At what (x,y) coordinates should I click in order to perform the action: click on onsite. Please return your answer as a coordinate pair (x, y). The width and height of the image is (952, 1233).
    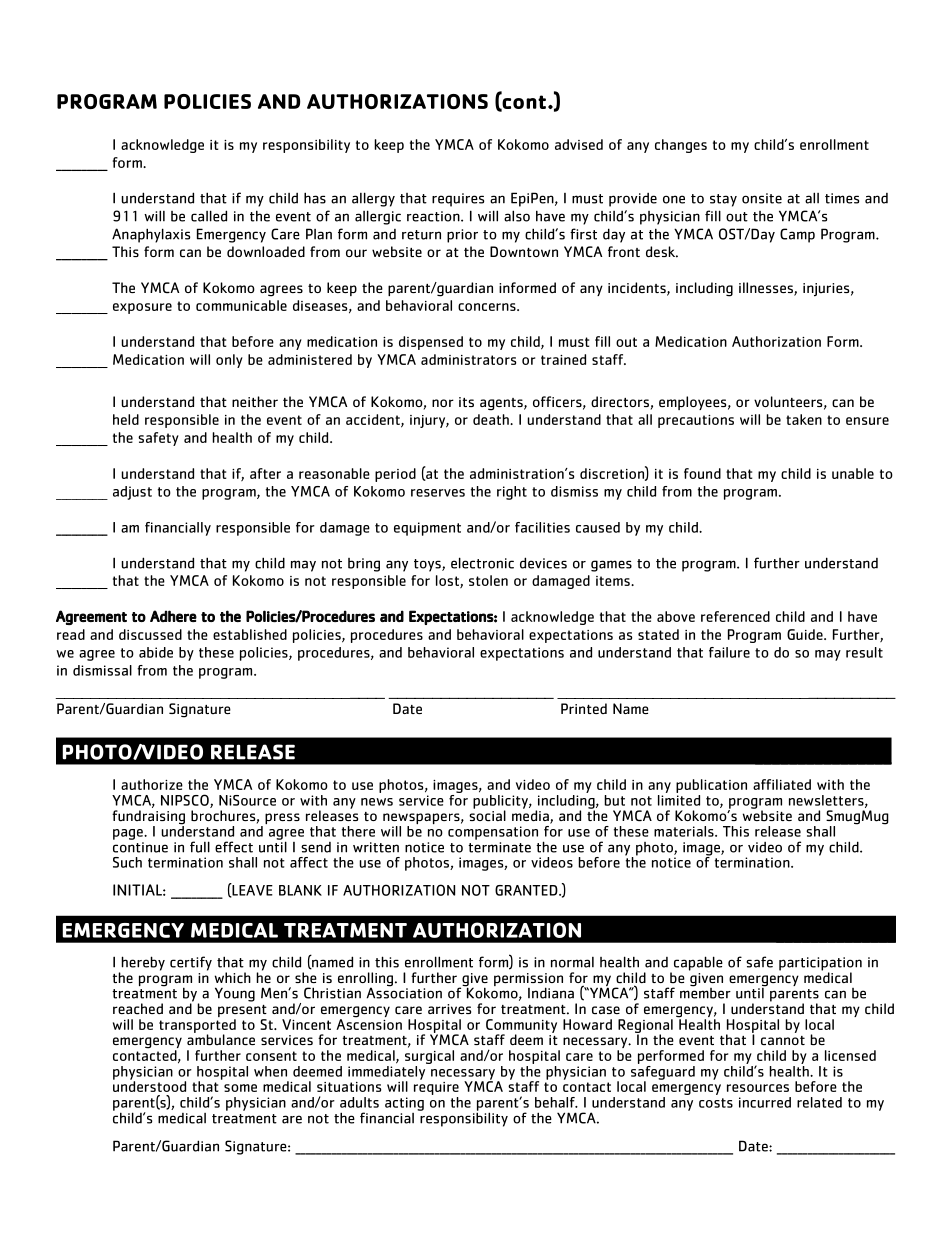
    Looking at the image, I should click on (762, 198).
